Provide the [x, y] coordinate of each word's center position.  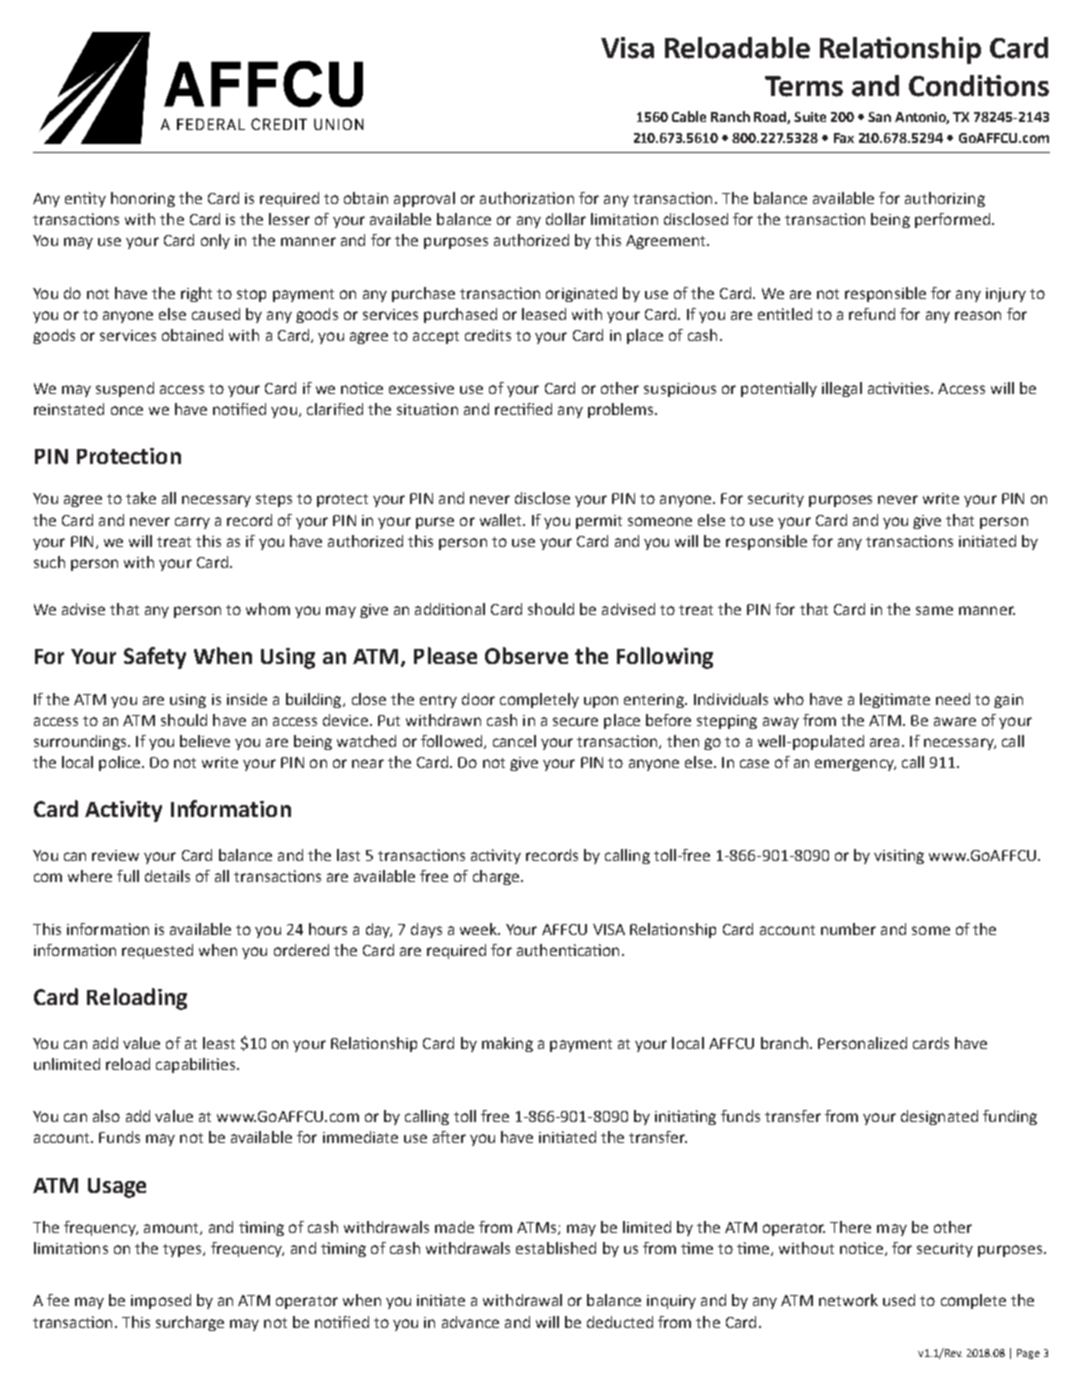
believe [205, 741]
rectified [523, 409]
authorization [527, 198]
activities [900, 388]
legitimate [895, 700]
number [848, 929]
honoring [143, 199]
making [507, 1044]
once [127, 410]
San [879, 117]
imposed [161, 1301]
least [219, 1043]
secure [575, 721]
